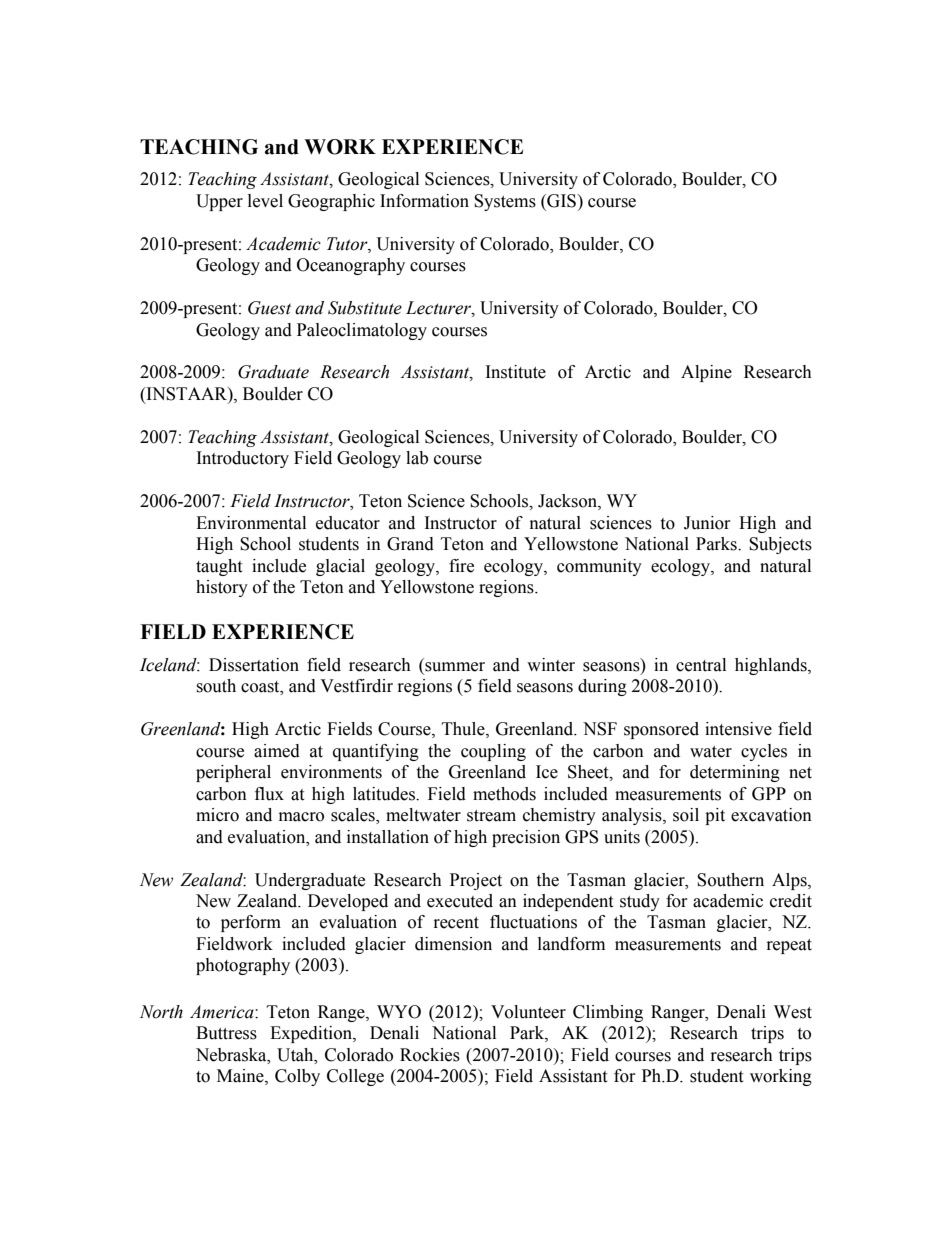 This document has width=952, height=1233. I want to click on Dissertation, so click(254, 665).
